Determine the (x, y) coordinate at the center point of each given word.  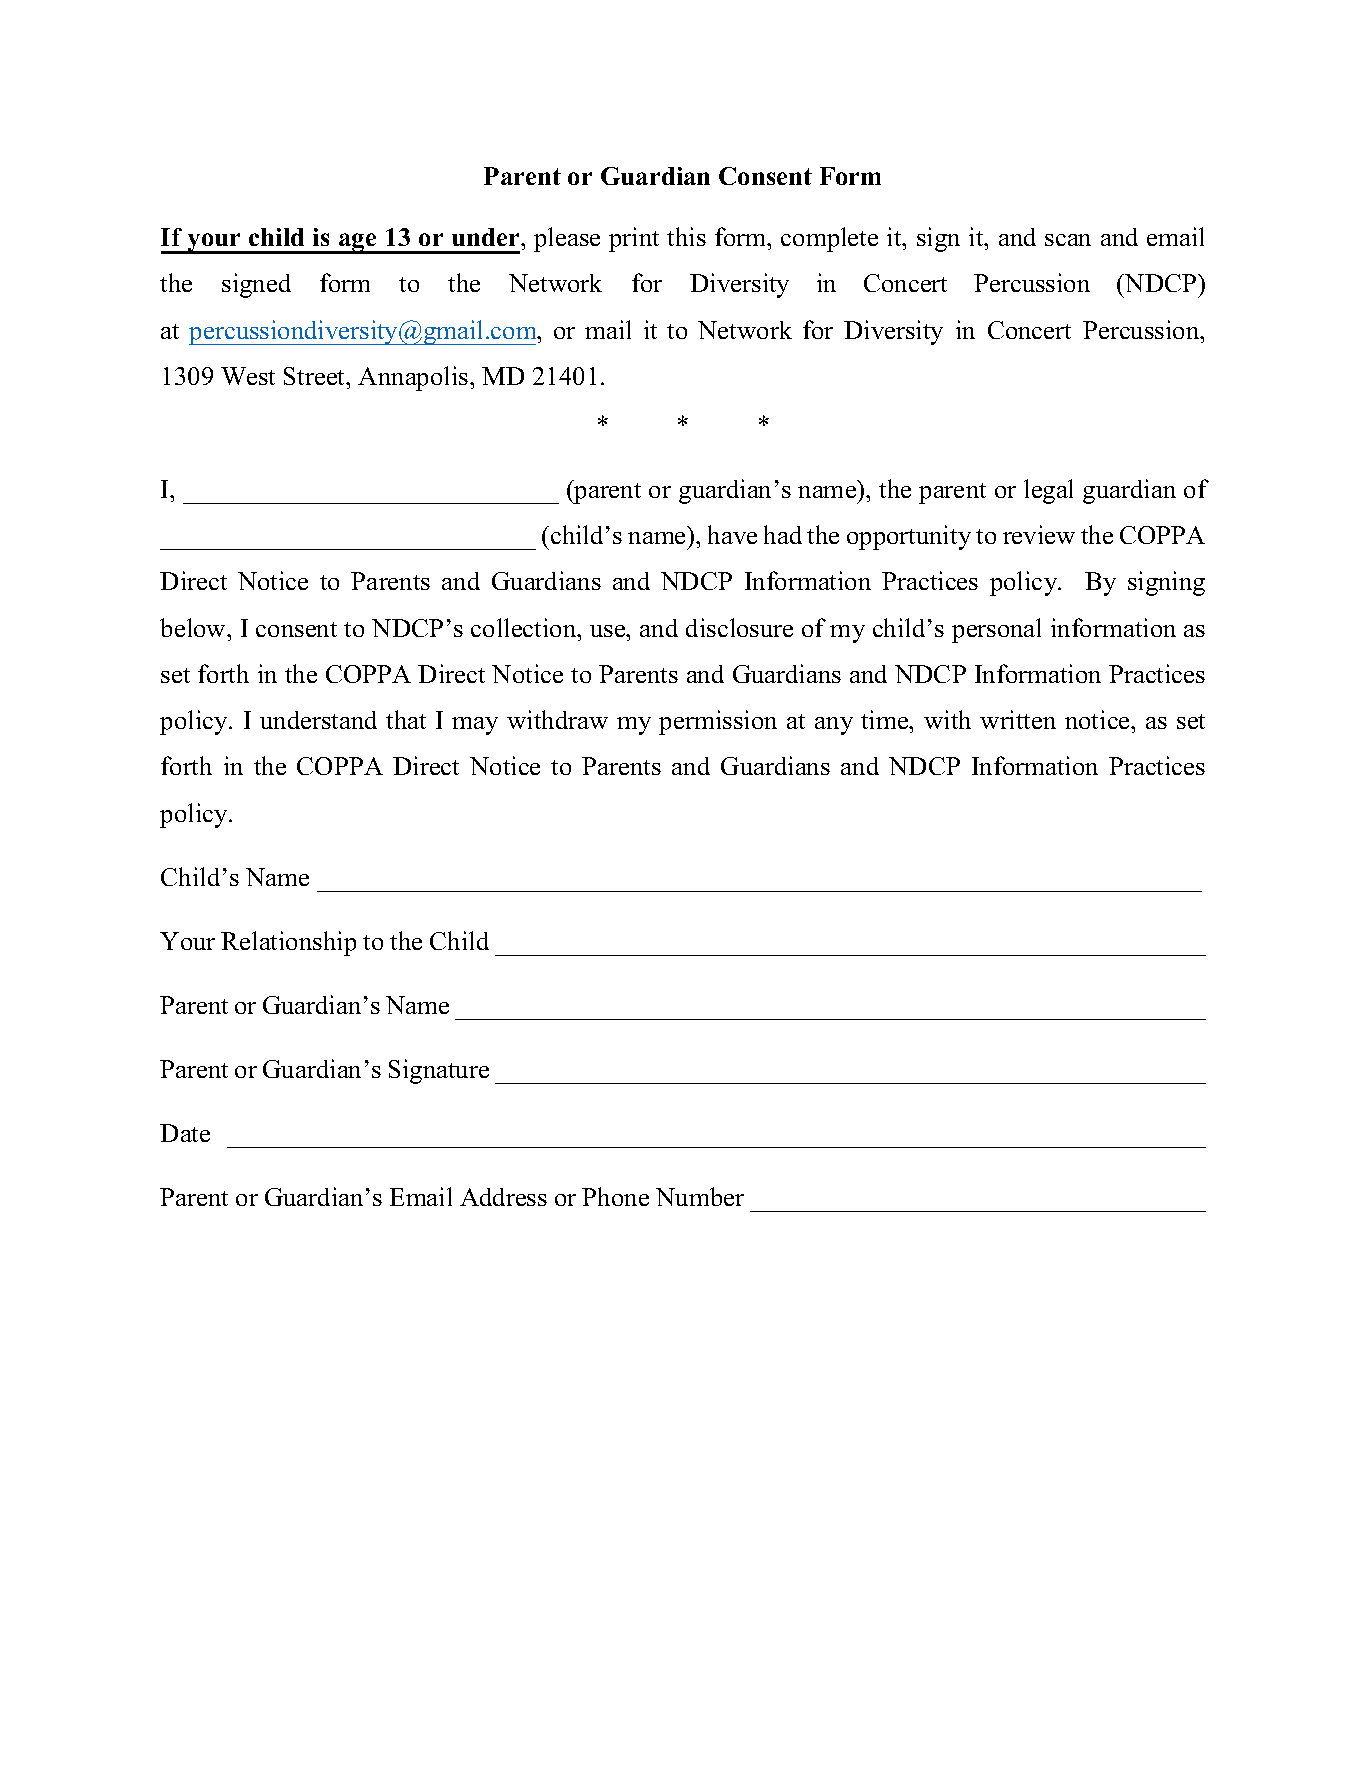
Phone (615, 1196)
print (634, 239)
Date (185, 1133)
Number (700, 1196)
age (358, 243)
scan (1068, 240)
